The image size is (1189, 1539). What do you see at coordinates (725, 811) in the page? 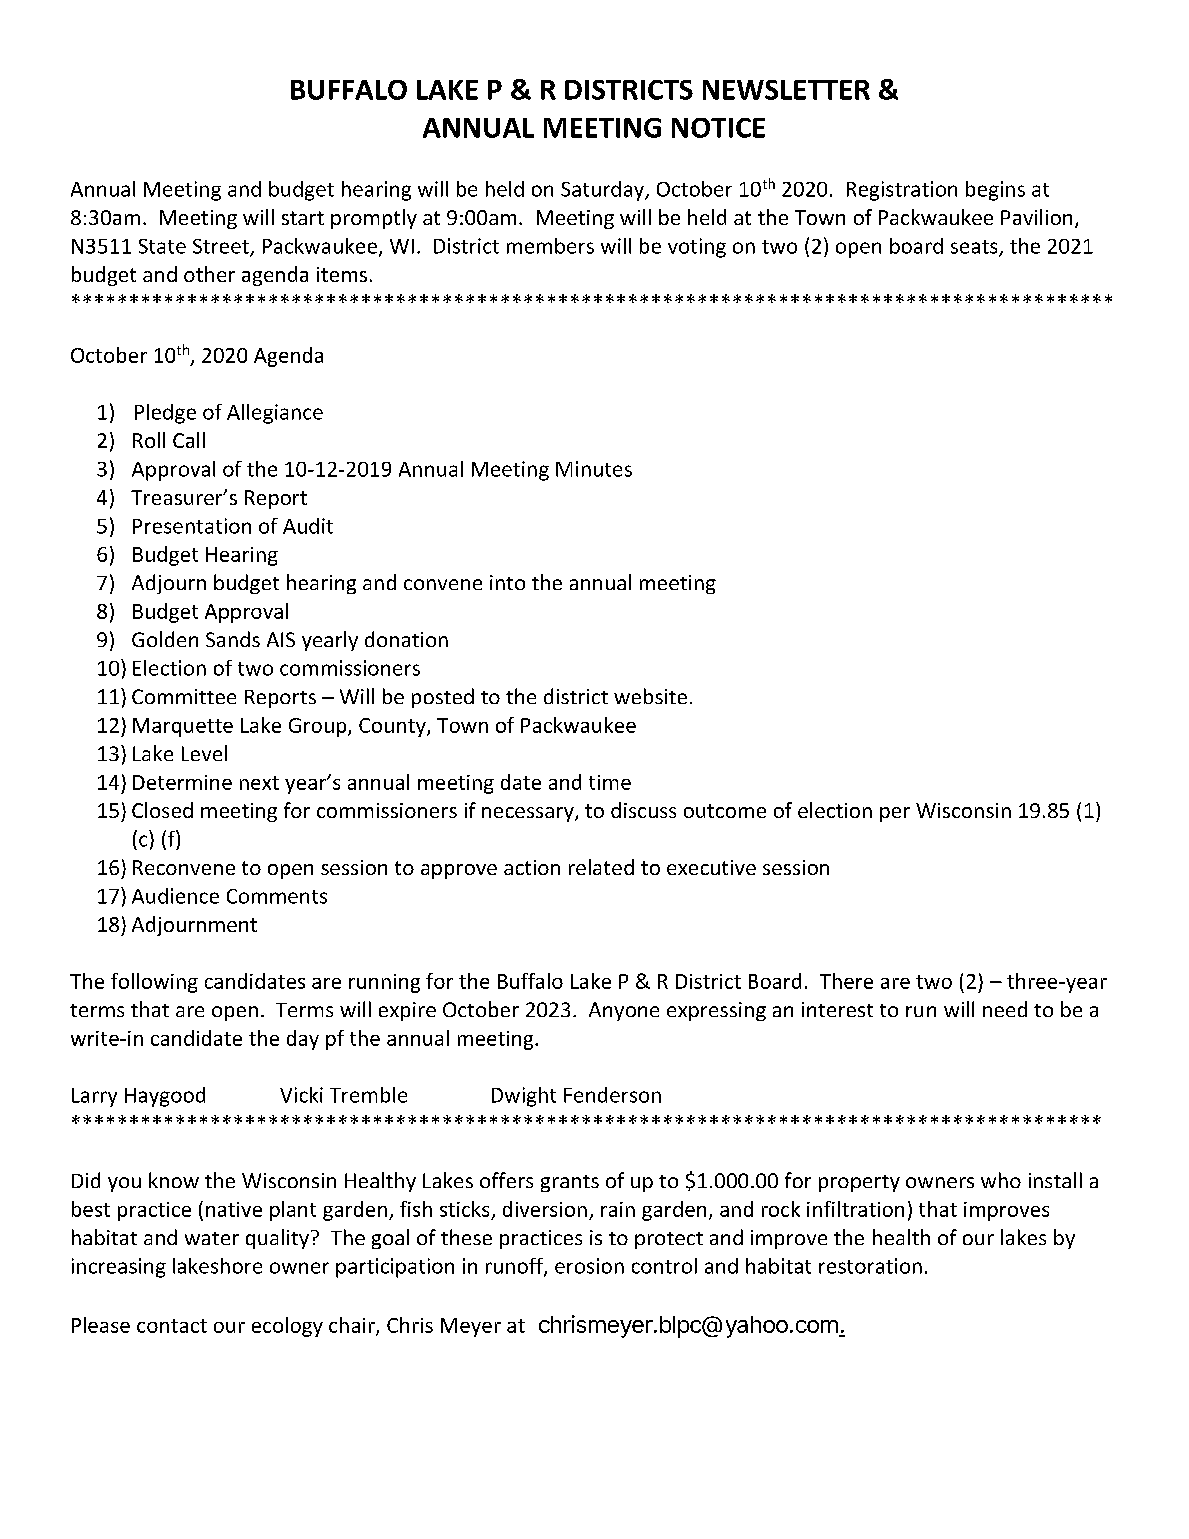
I see `outcome` at bounding box center [725, 811].
